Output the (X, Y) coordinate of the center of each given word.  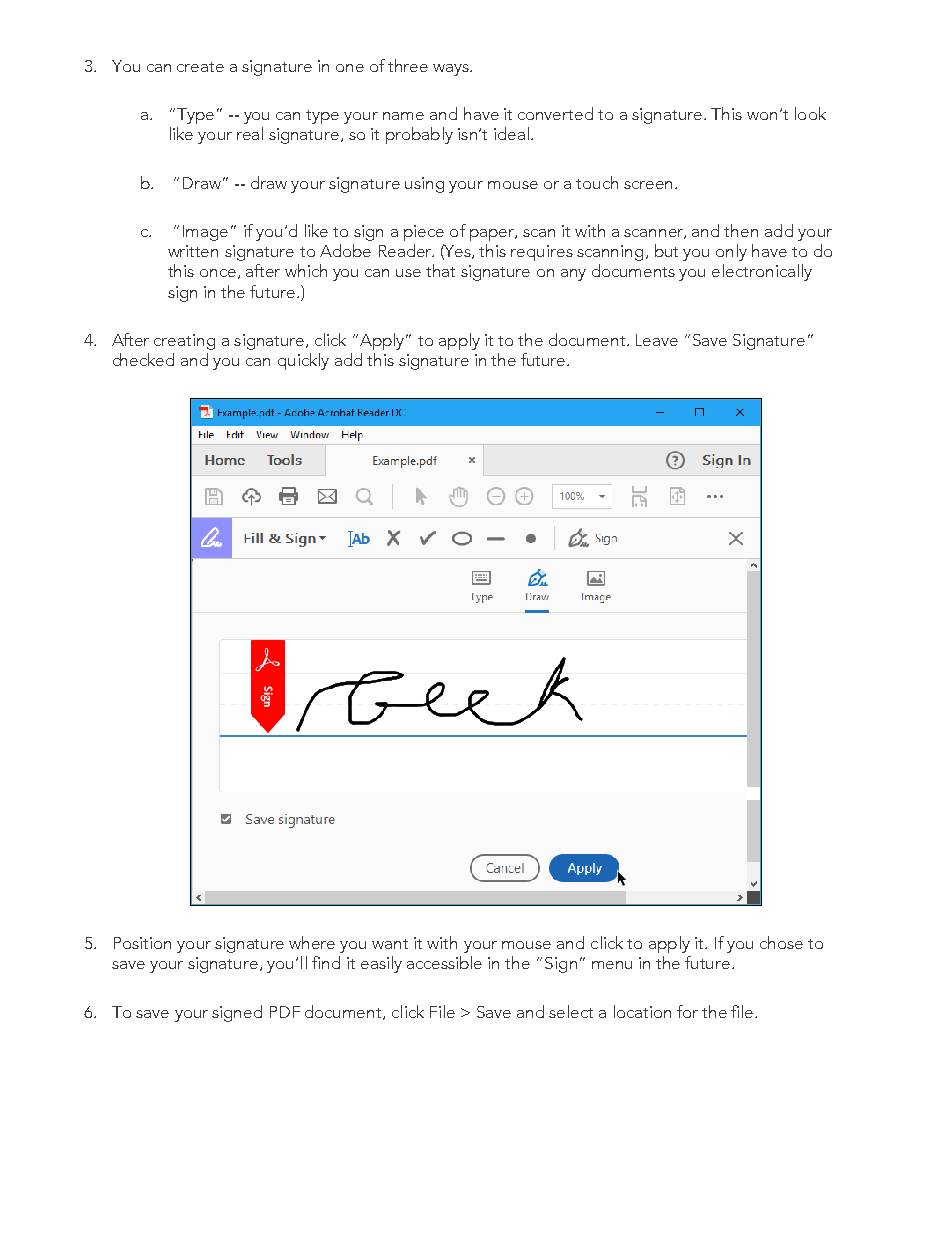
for (687, 1011)
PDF (285, 1012)
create (200, 67)
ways (452, 70)
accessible (444, 962)
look (810, 113)
